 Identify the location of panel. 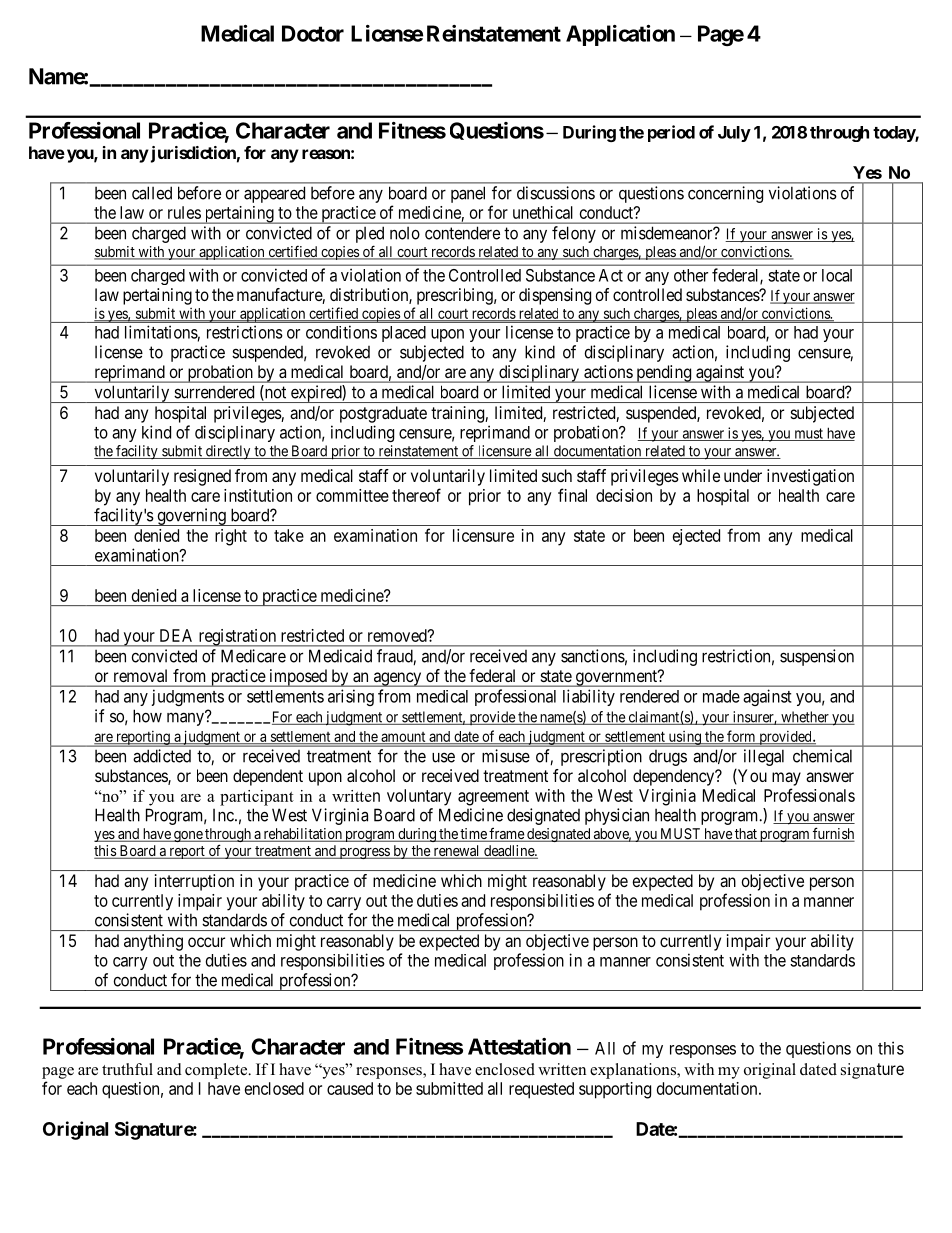
(468, 194).
